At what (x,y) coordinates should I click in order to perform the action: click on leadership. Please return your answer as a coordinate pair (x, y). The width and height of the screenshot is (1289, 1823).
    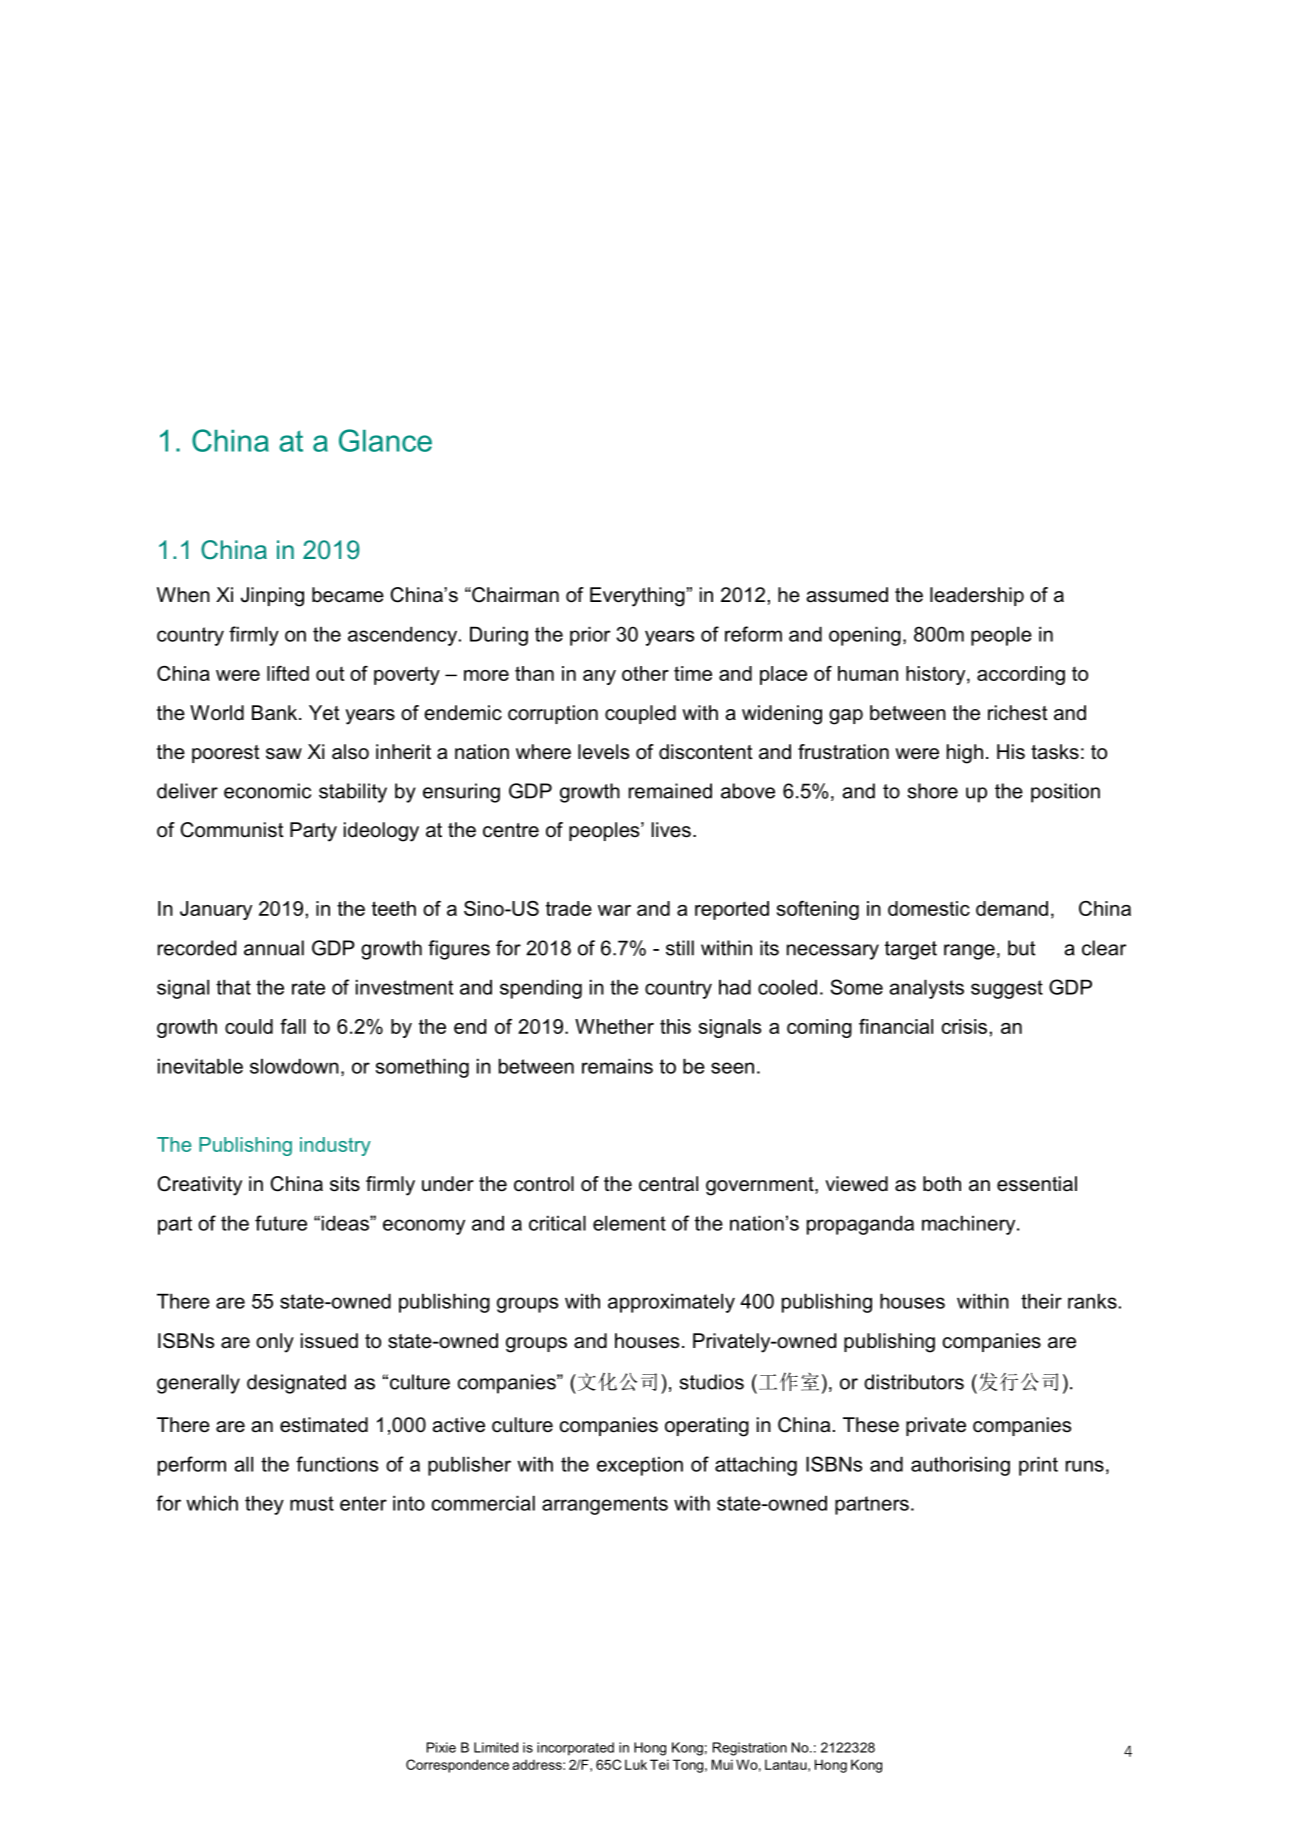
    Looking at the image, I should click on (977, 596).
